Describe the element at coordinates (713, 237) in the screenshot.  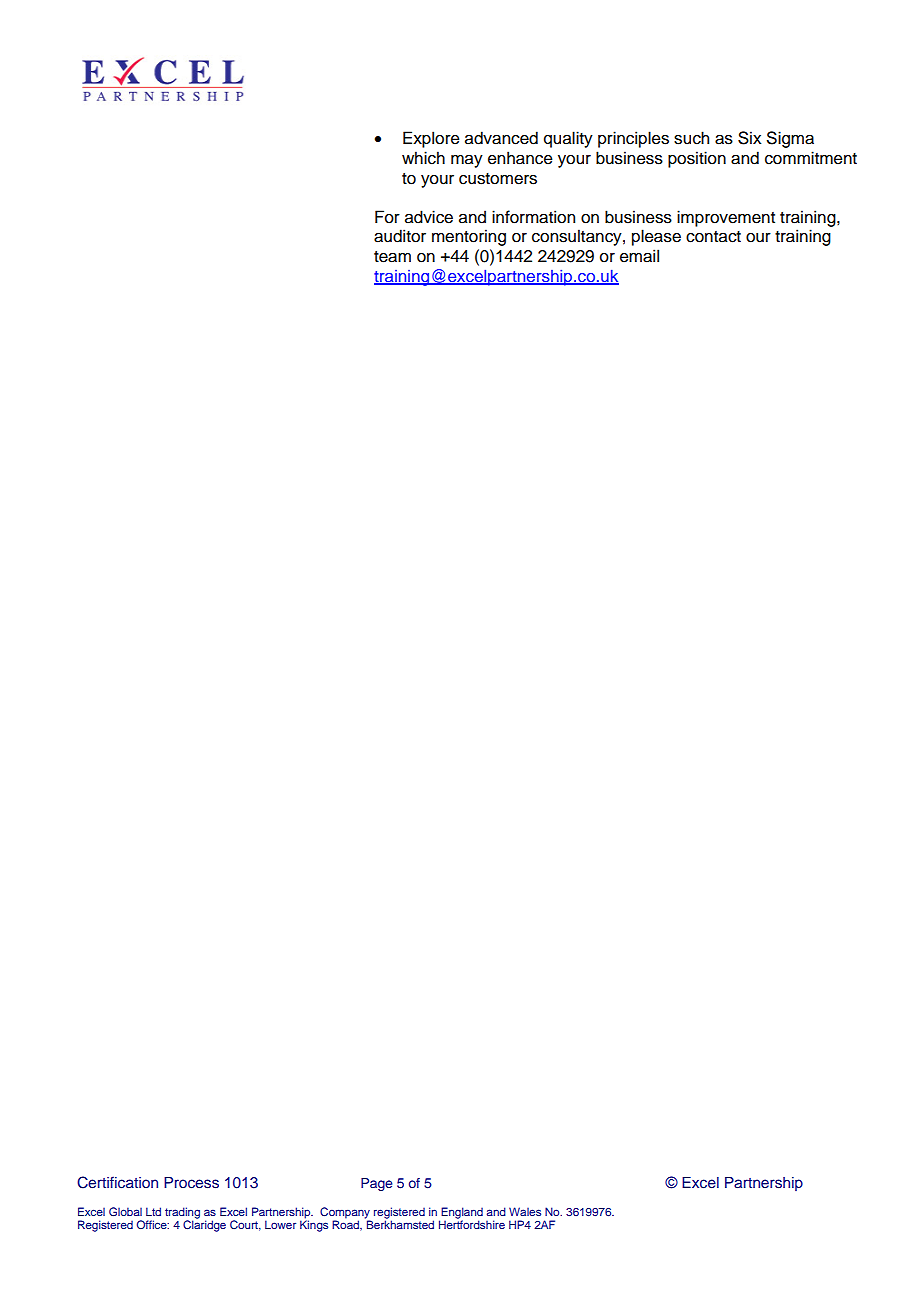
I see `contact` at that location.
